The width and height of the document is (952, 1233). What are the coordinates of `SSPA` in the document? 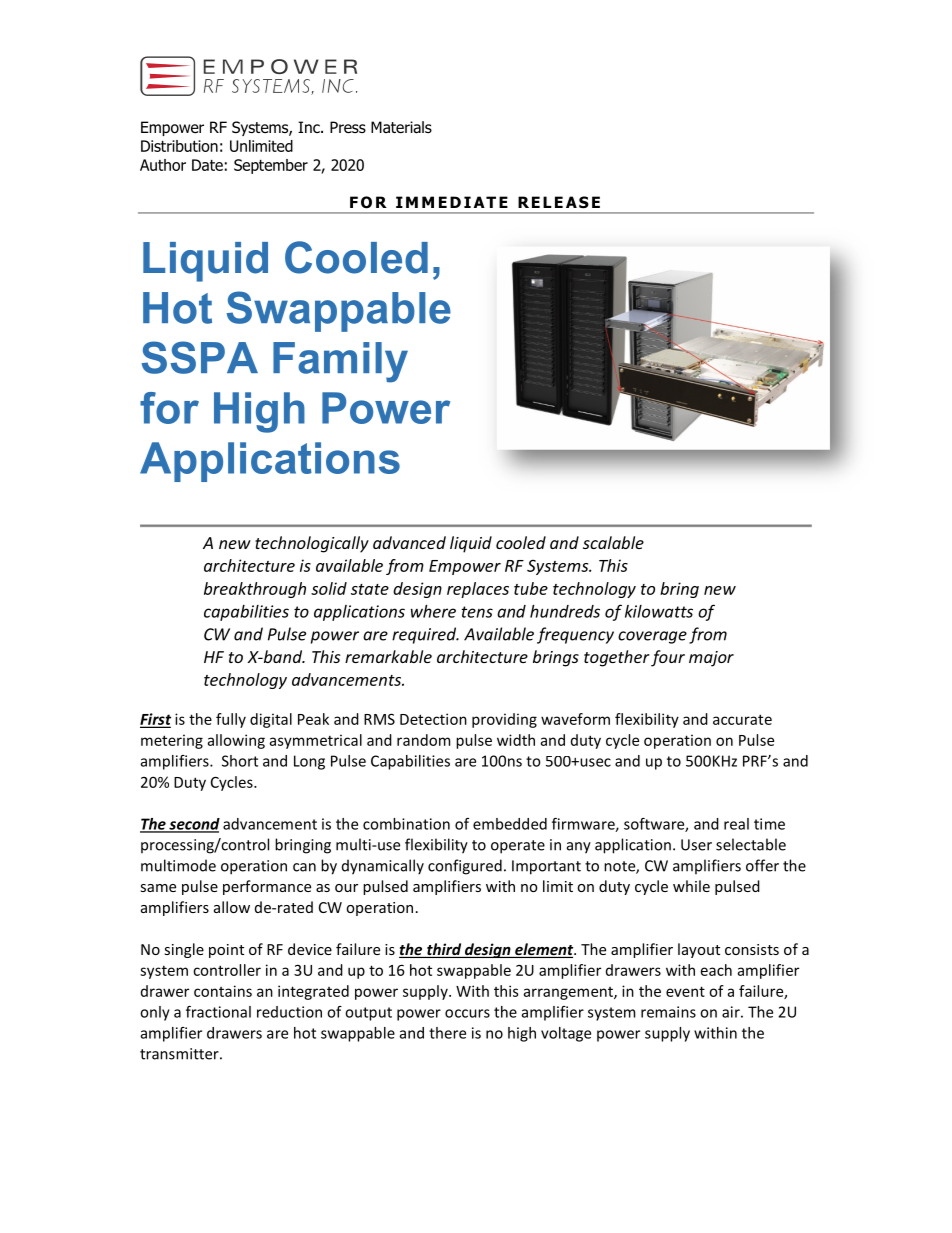 It's located at (200, 357).
